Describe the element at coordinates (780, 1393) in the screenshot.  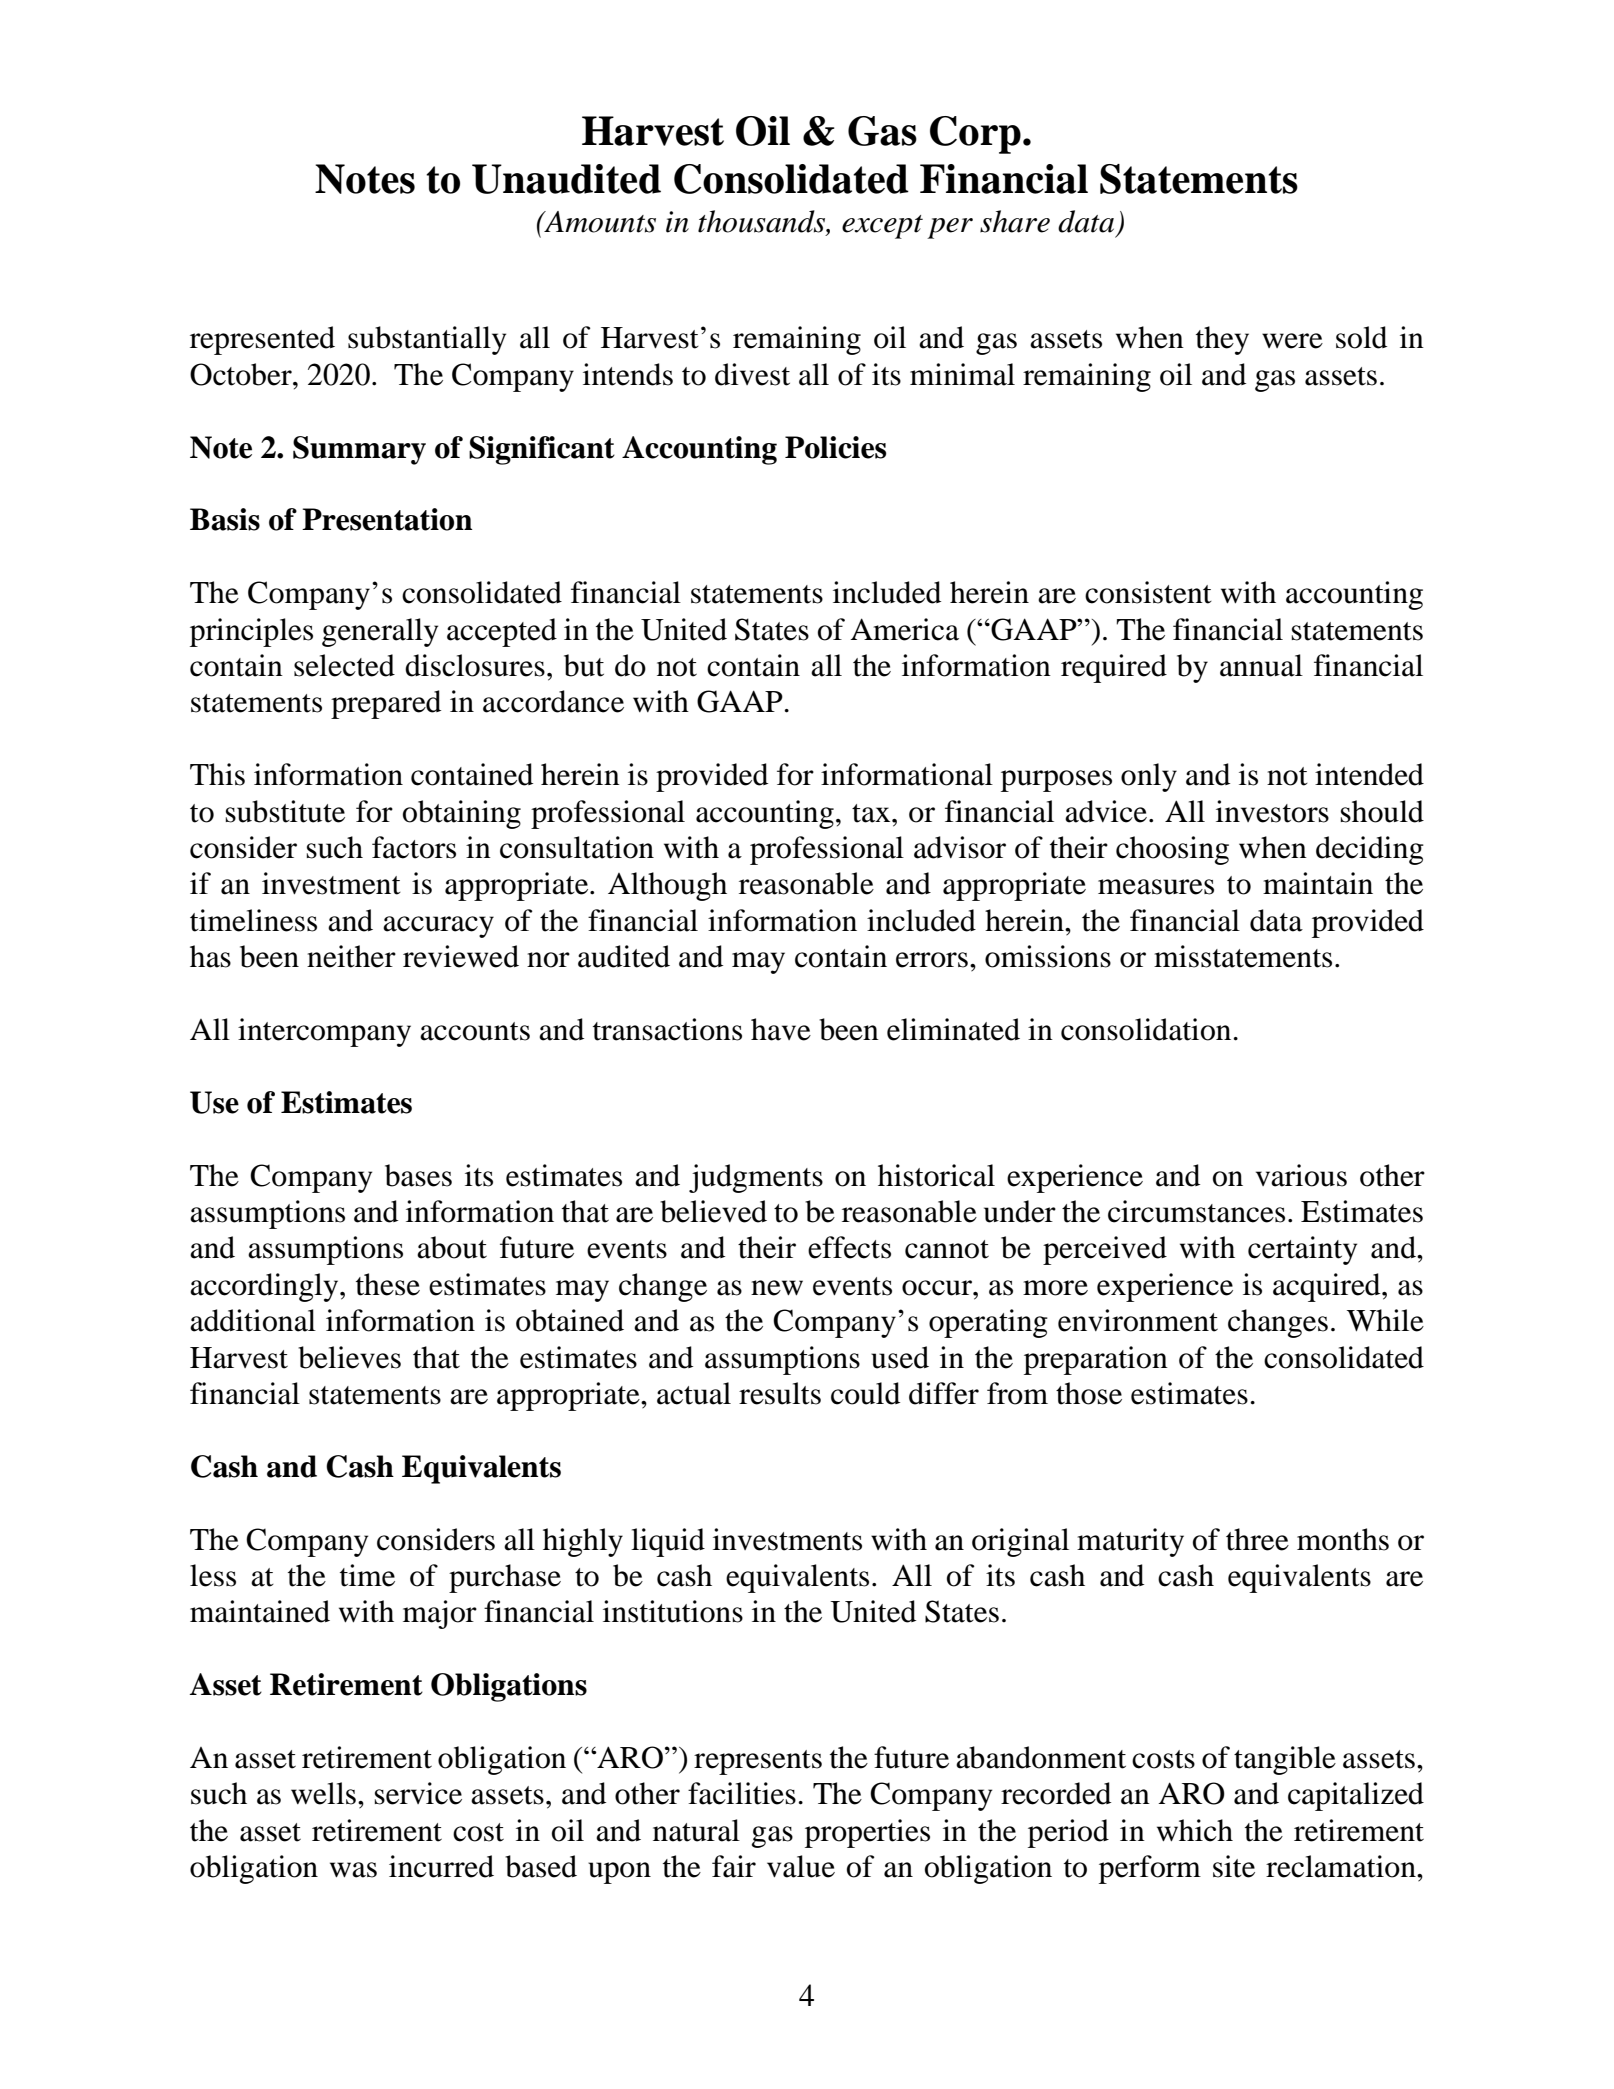
I see `results` at that location.
